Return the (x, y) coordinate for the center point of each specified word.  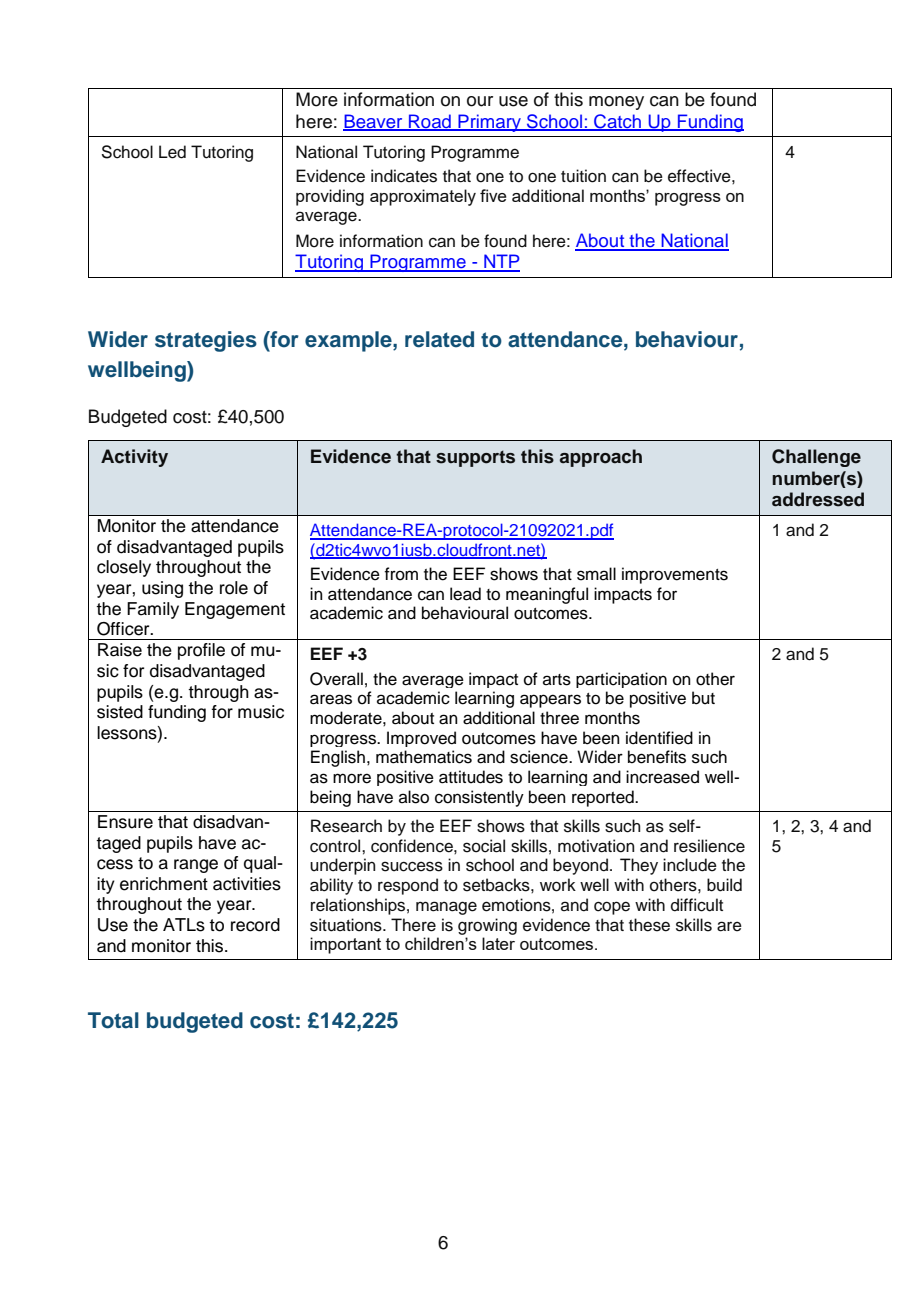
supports (475, 458)
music (261, 712)
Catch (618, 122)
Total (113, 1020)
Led (172, 152)
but (703, 698)
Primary (490, 123)
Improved (421, 739)
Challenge (816, 458)
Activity (134, 458)
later (498, 943)
